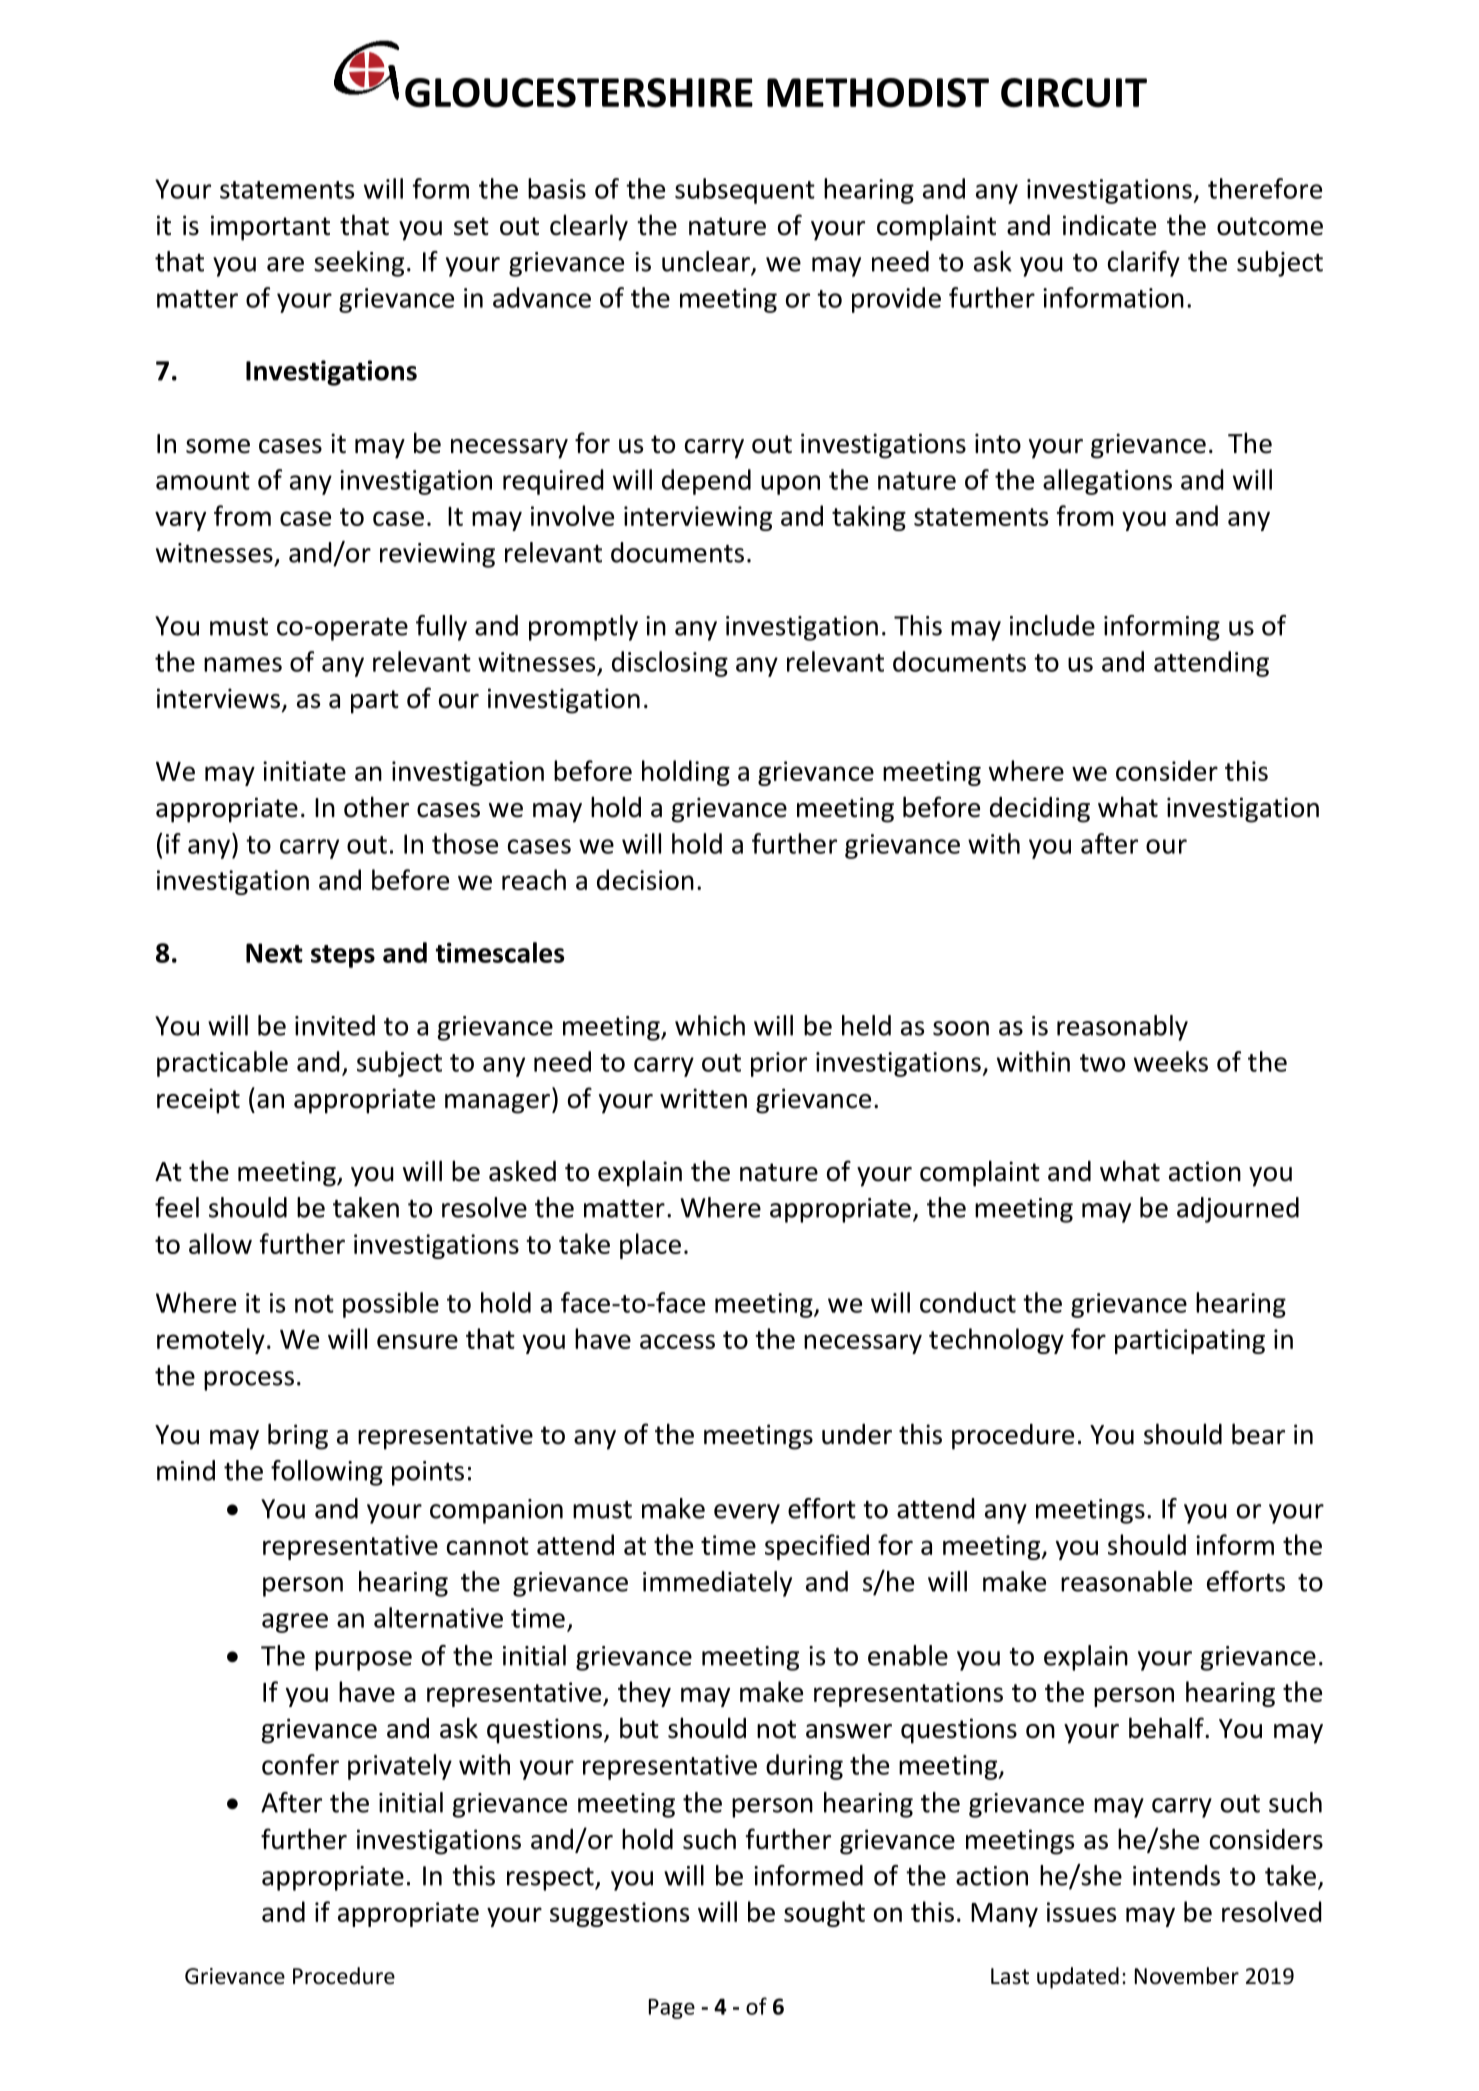  I want to click on initiate, so click(304, 771).
